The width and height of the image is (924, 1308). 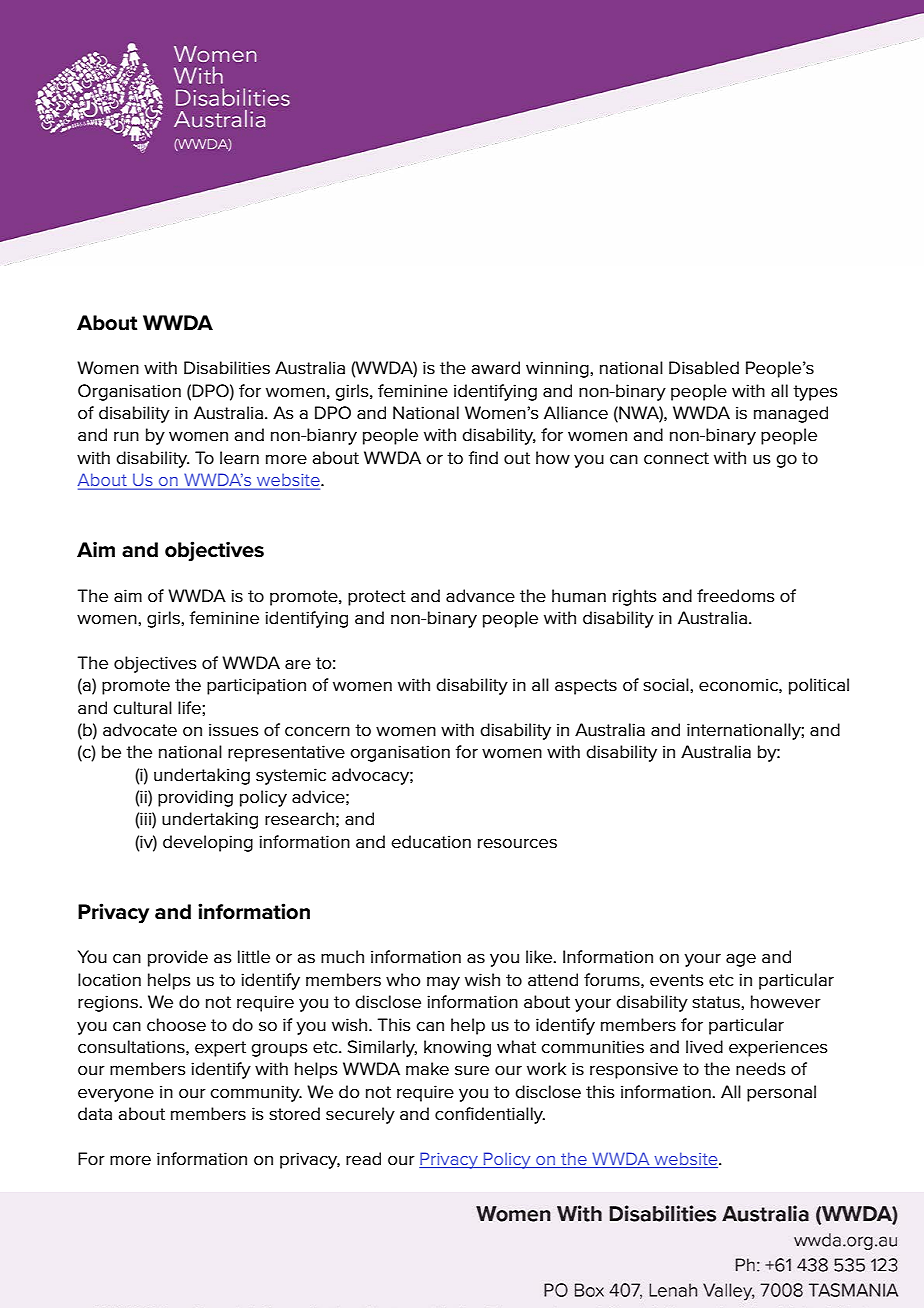 What do you see at coordinates (227, 368) in the image?
I see `Disabilities` at bounding box center [227, 368].
